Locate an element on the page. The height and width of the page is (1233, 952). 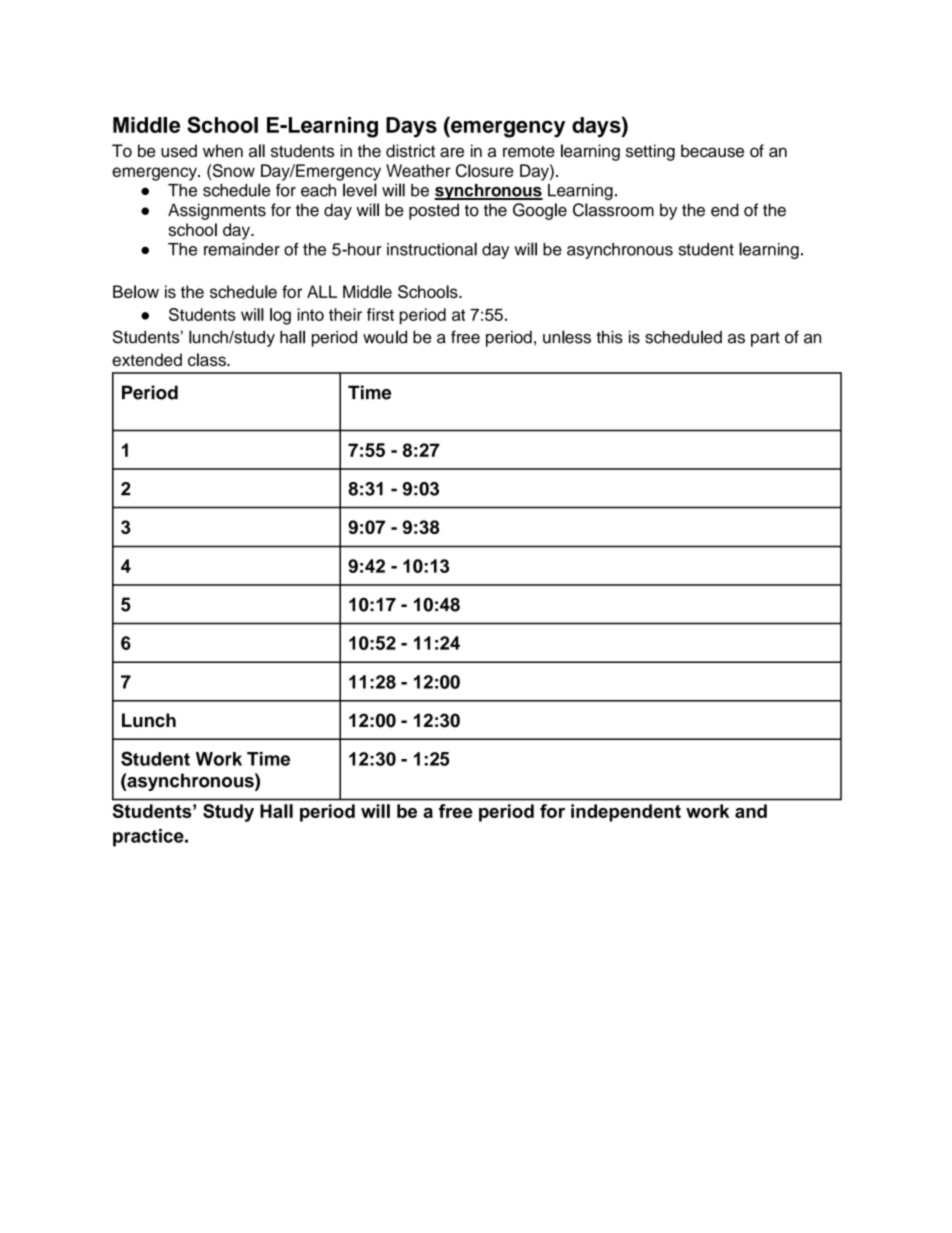
Weather is located at coordinates (418, 170).
